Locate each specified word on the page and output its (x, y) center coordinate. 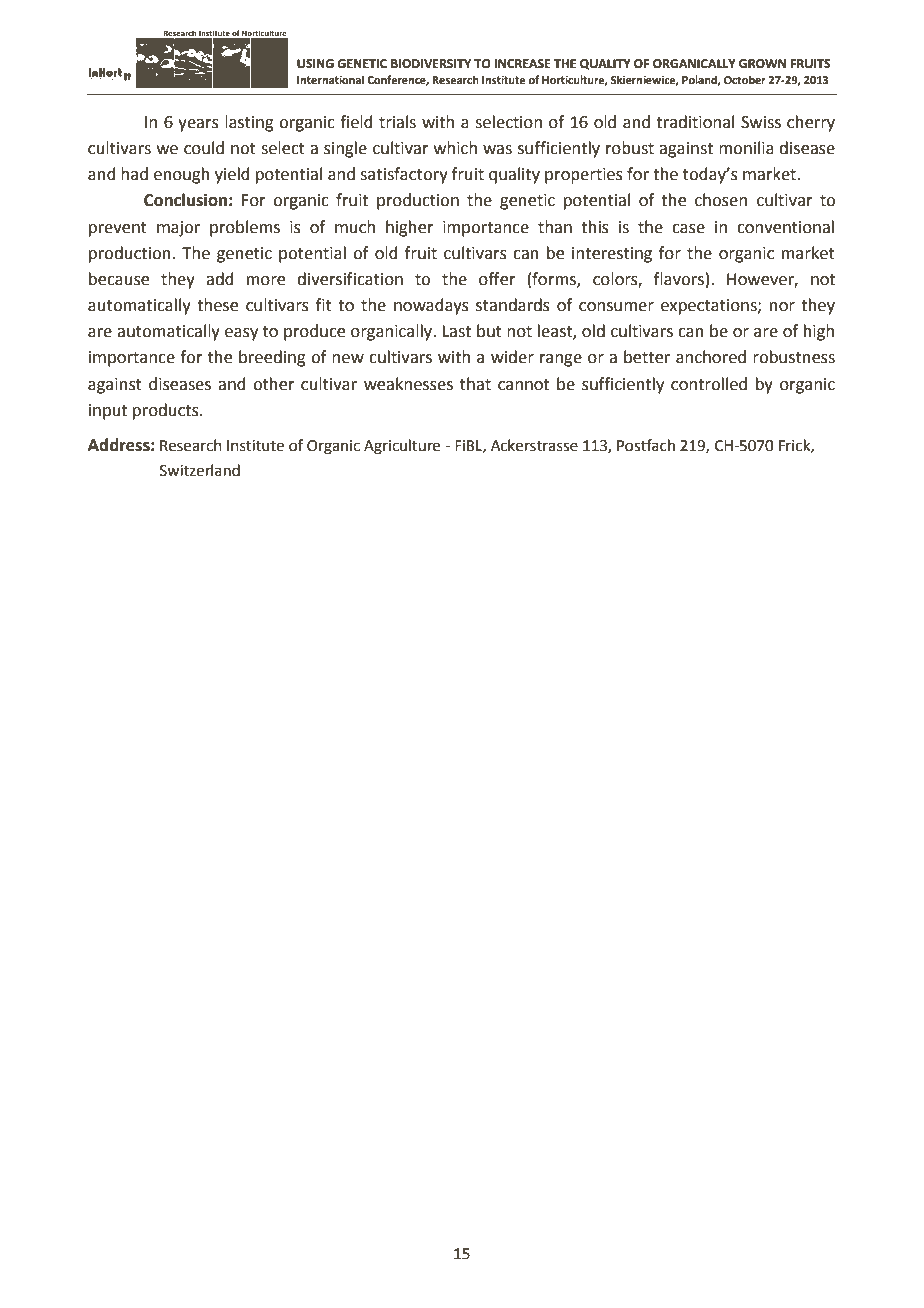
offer (497, 279)
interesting (612, 255)
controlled (709, 384)
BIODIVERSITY (431, 64)
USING (315, 64)
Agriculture (402, 447)
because (119, 279)
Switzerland (200, 470)
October (745, 79)
